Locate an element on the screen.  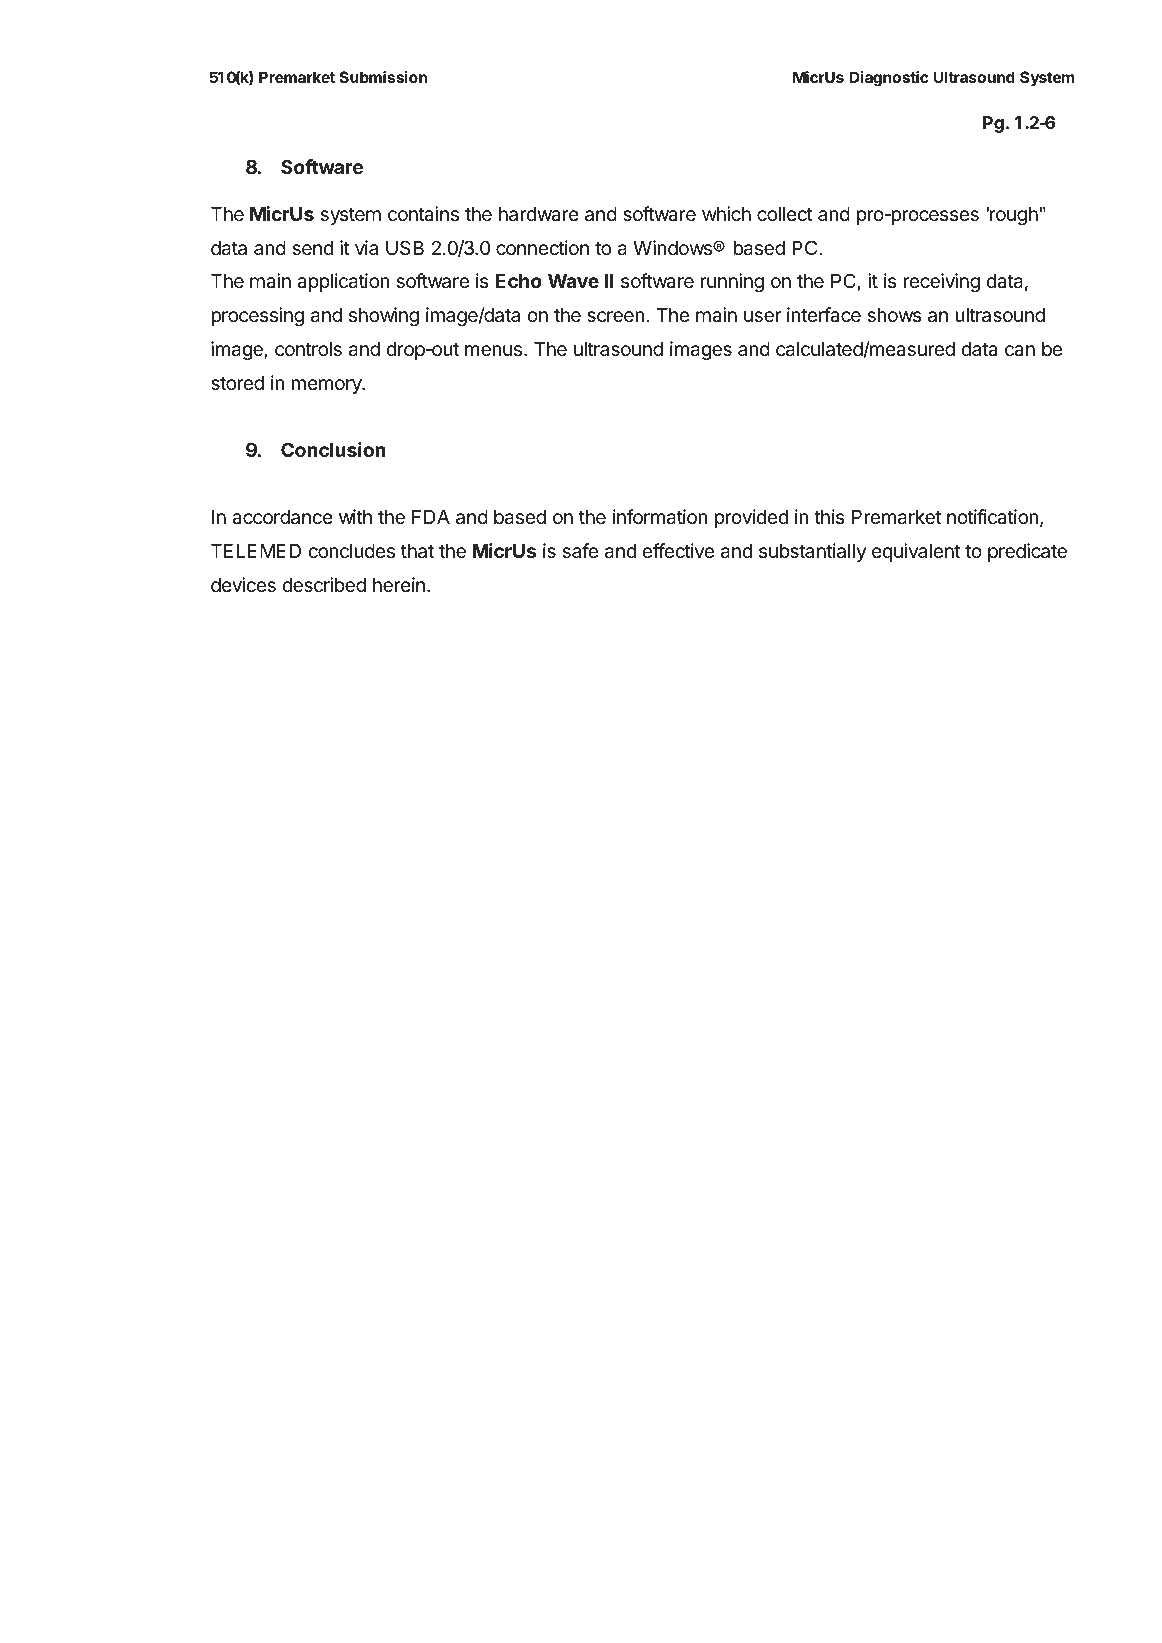
shows is located at coordinates (894, 315).
